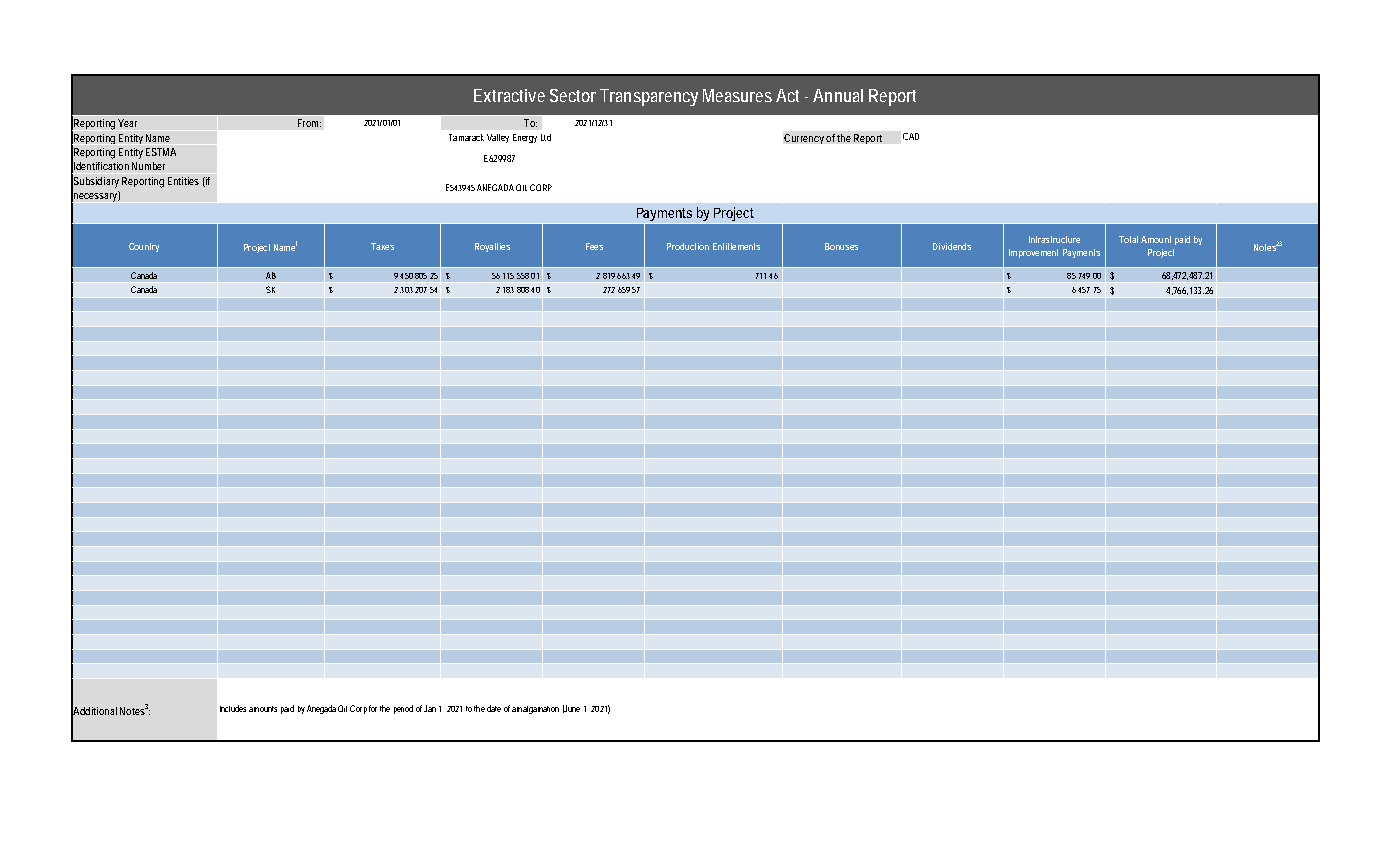 The image size is (1400, 850). Describe the element at coordinates (952, 246) in the page. I see `Dividends` at that location.
